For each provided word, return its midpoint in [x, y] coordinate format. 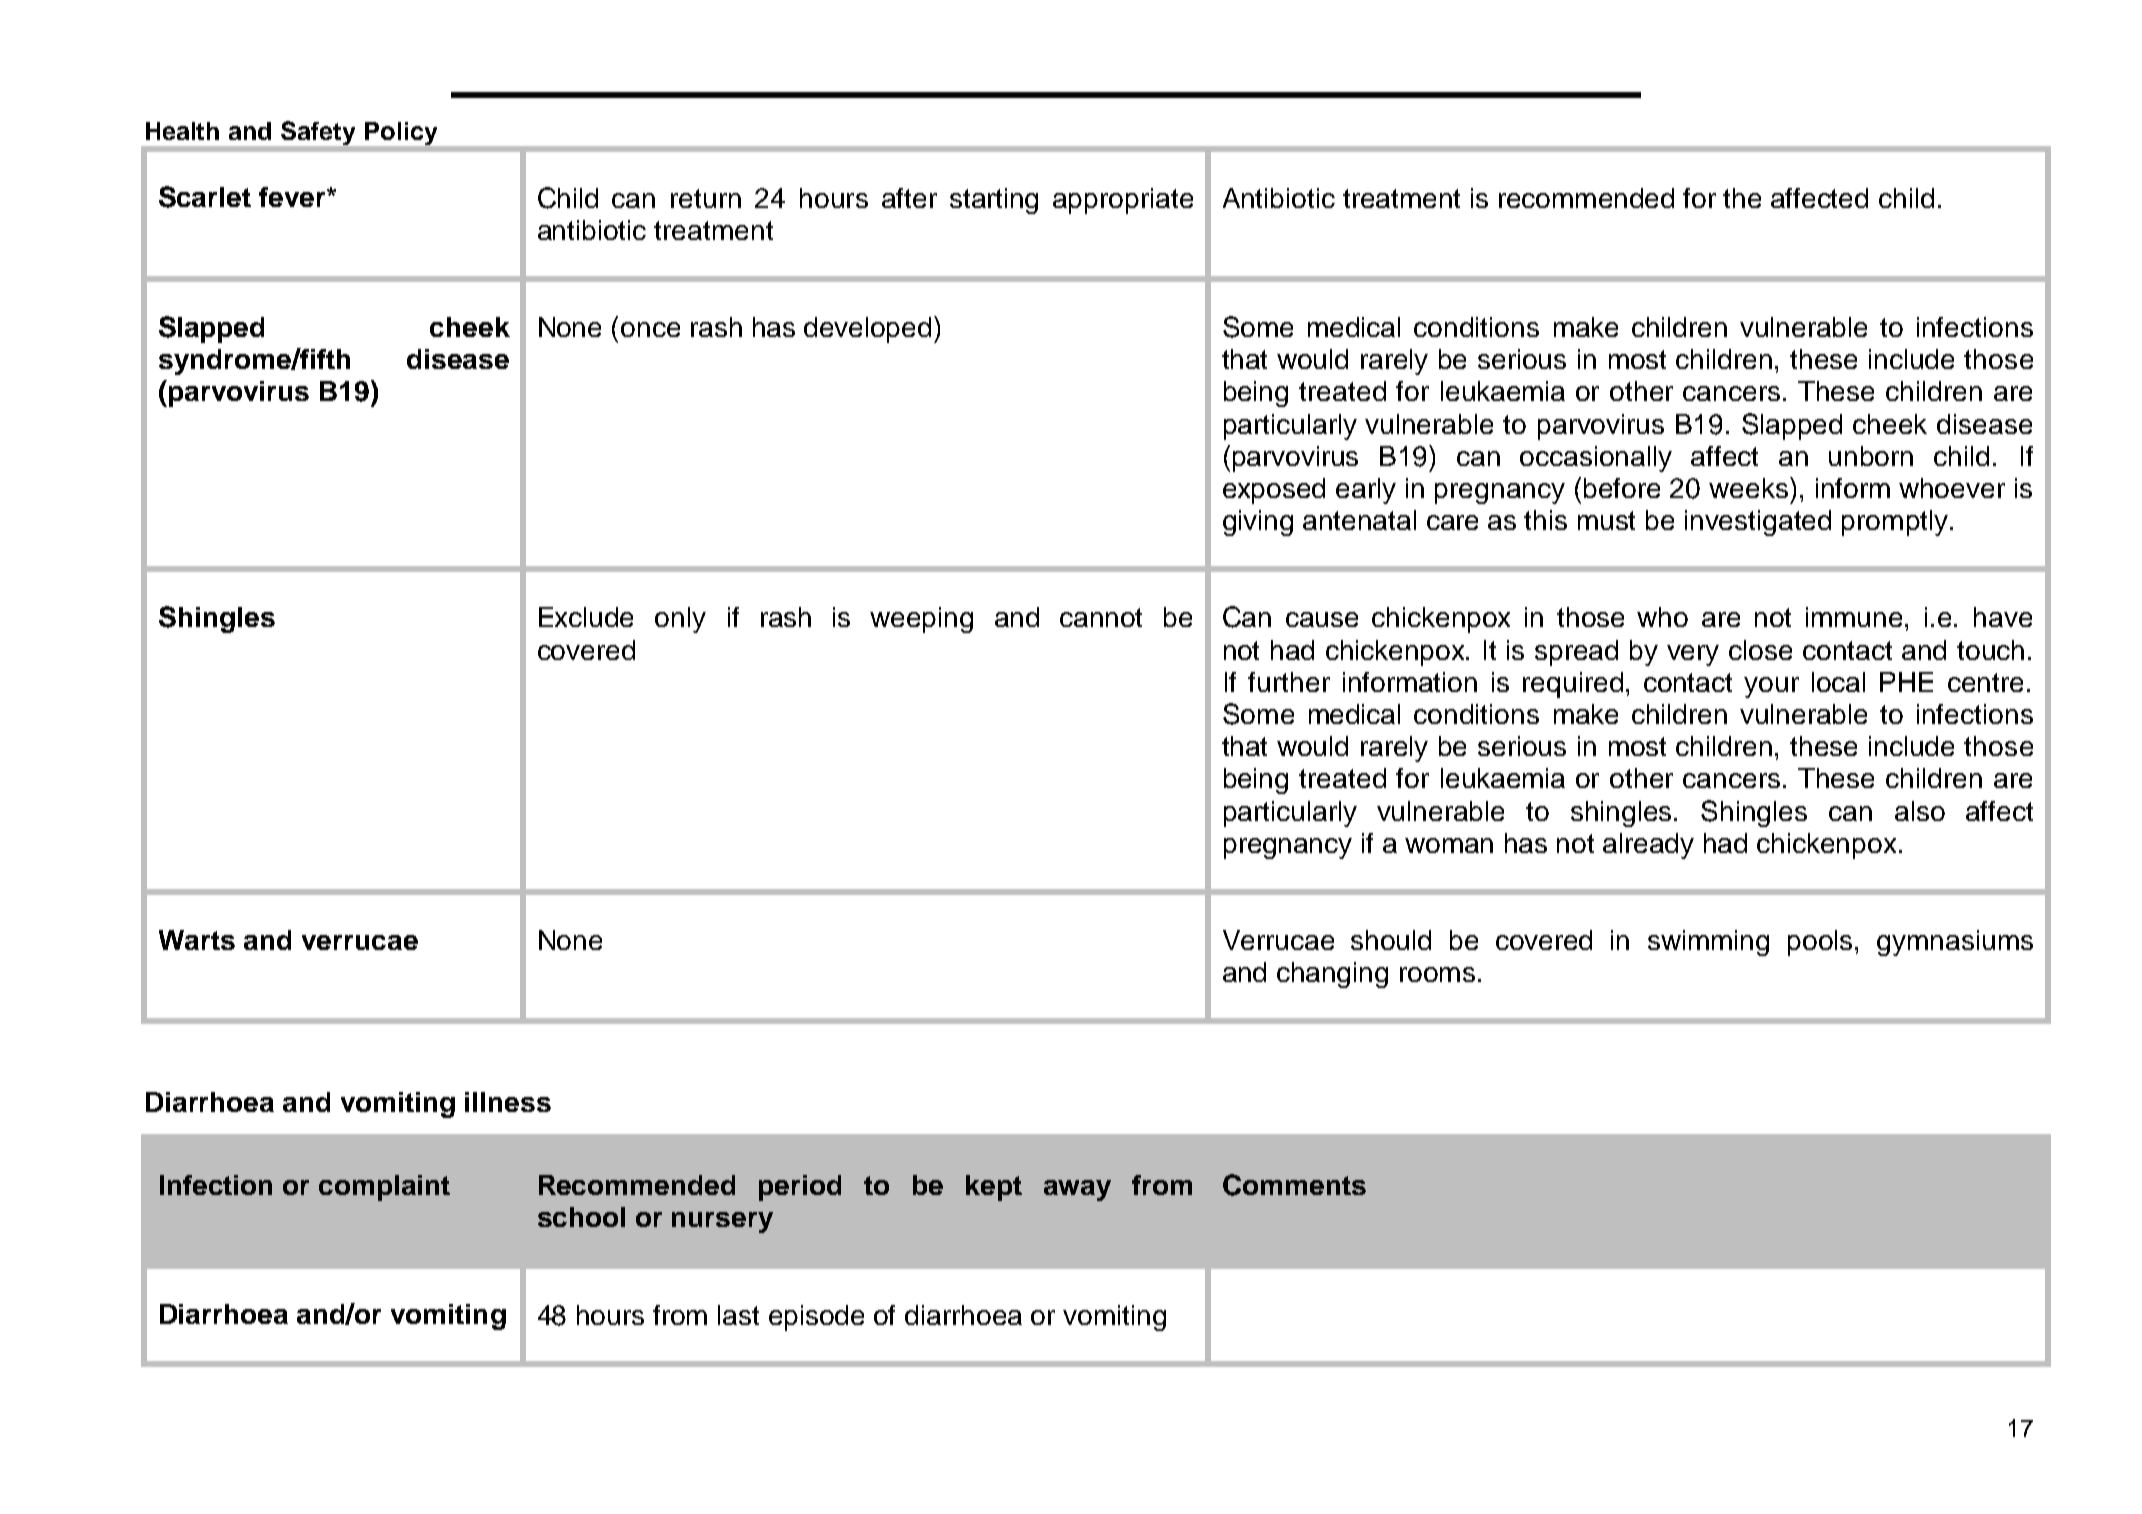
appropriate [1123, 201]
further [1289, 682]
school [581, 1217]
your [1771, 687]
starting [994, 201]
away [1077, 1190]
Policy [401, 133]
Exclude [586, 617]
